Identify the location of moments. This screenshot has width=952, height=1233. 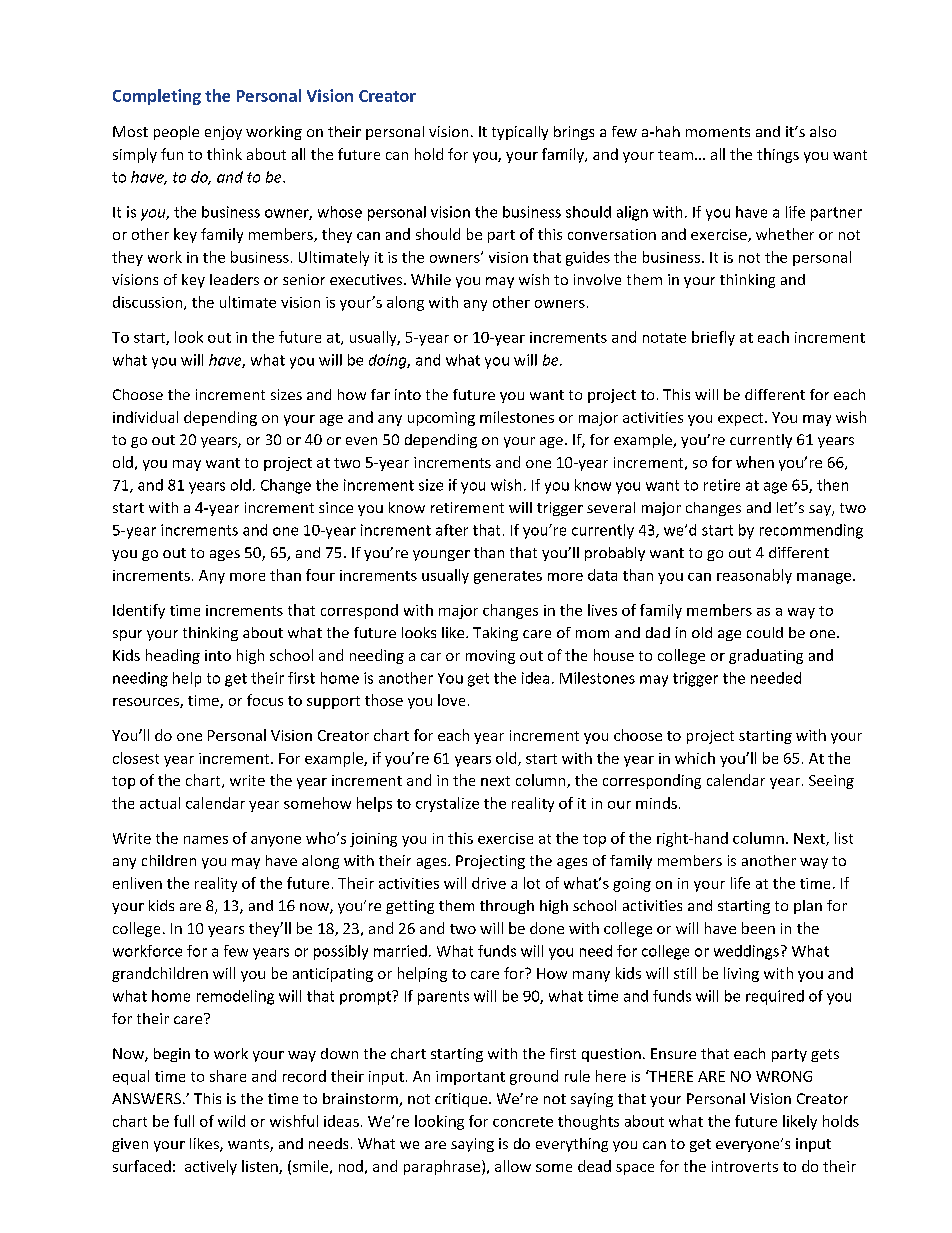
(718, 132).
